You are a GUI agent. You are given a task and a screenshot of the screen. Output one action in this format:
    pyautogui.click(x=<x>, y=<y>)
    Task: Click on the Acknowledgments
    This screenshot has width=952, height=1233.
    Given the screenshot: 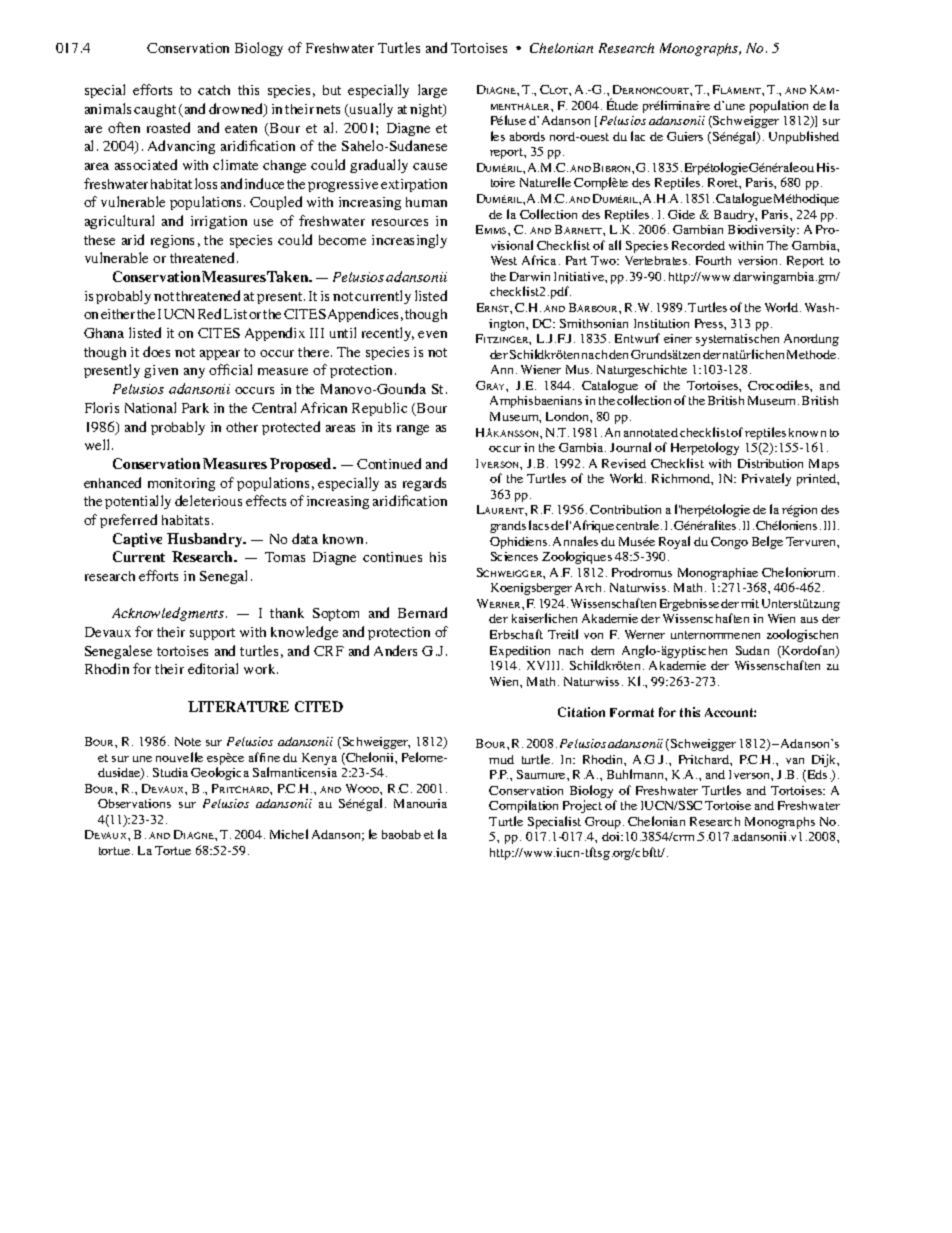 What is the action you would take?
    pyautogui.click(x=168, y=614)
